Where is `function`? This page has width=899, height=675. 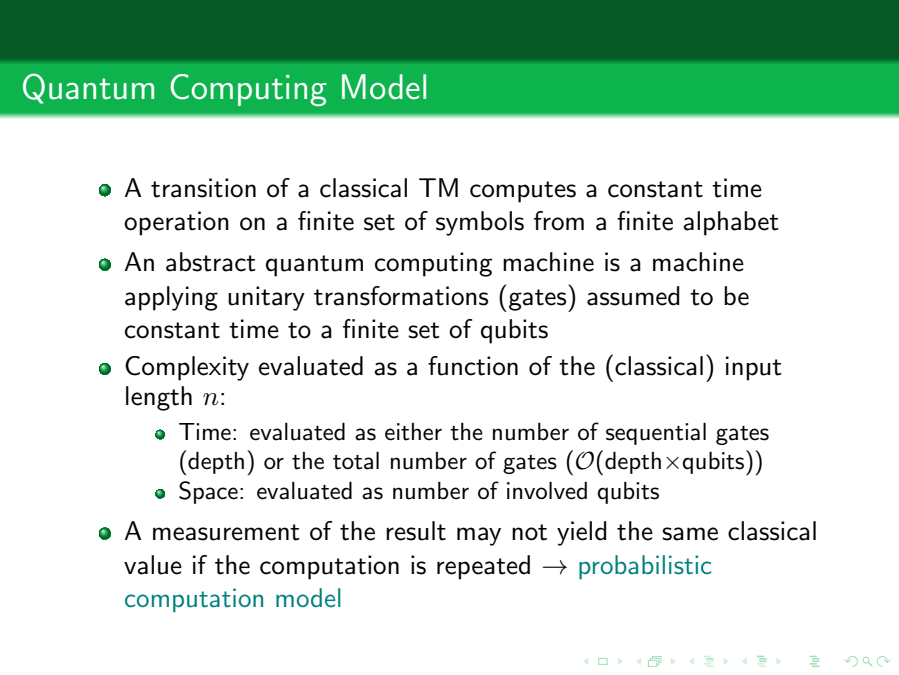
function is located at coordinates (473, 366).
